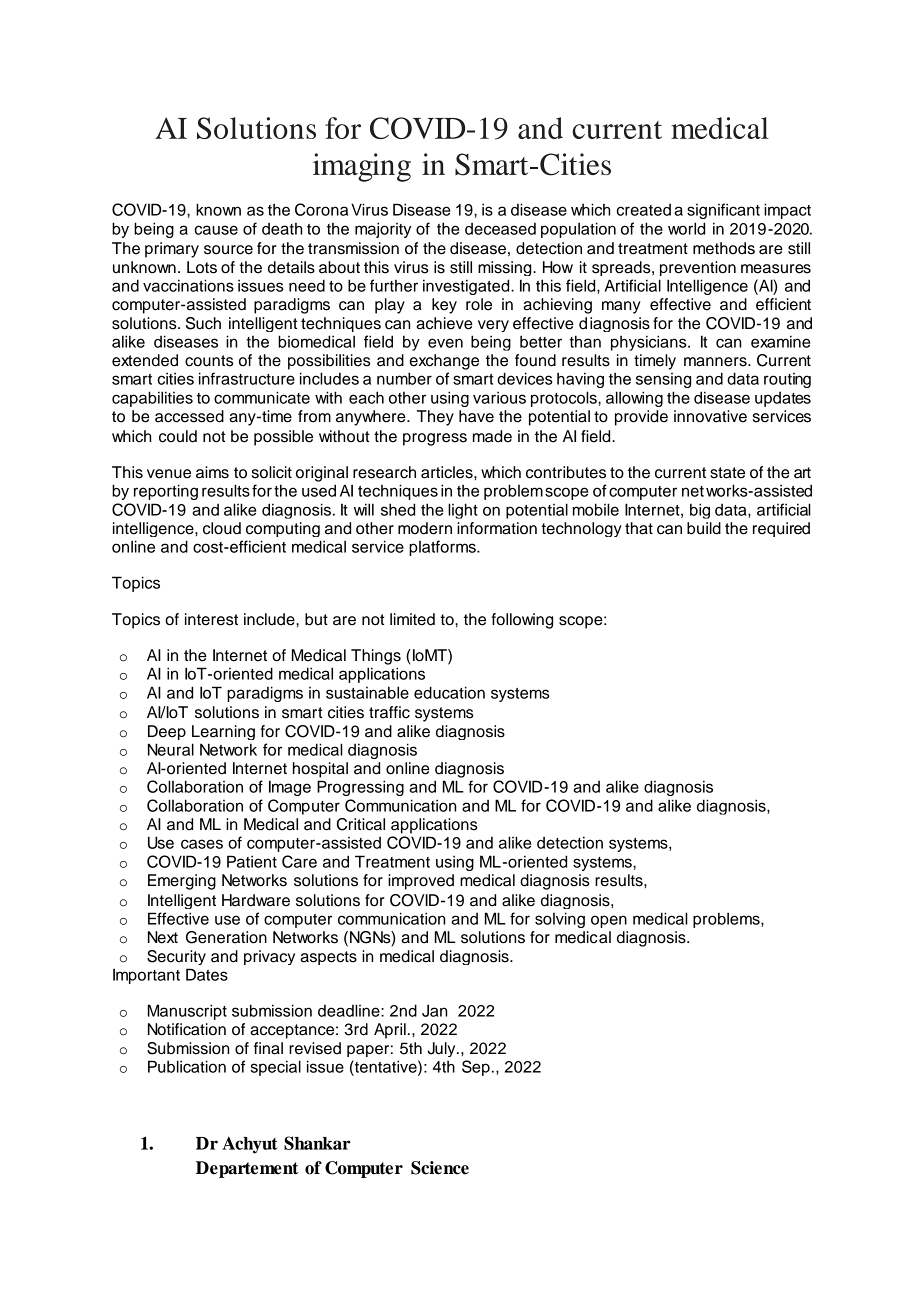 This document has width=924, height=1308. I want to click on cause, so click(216, 230).
